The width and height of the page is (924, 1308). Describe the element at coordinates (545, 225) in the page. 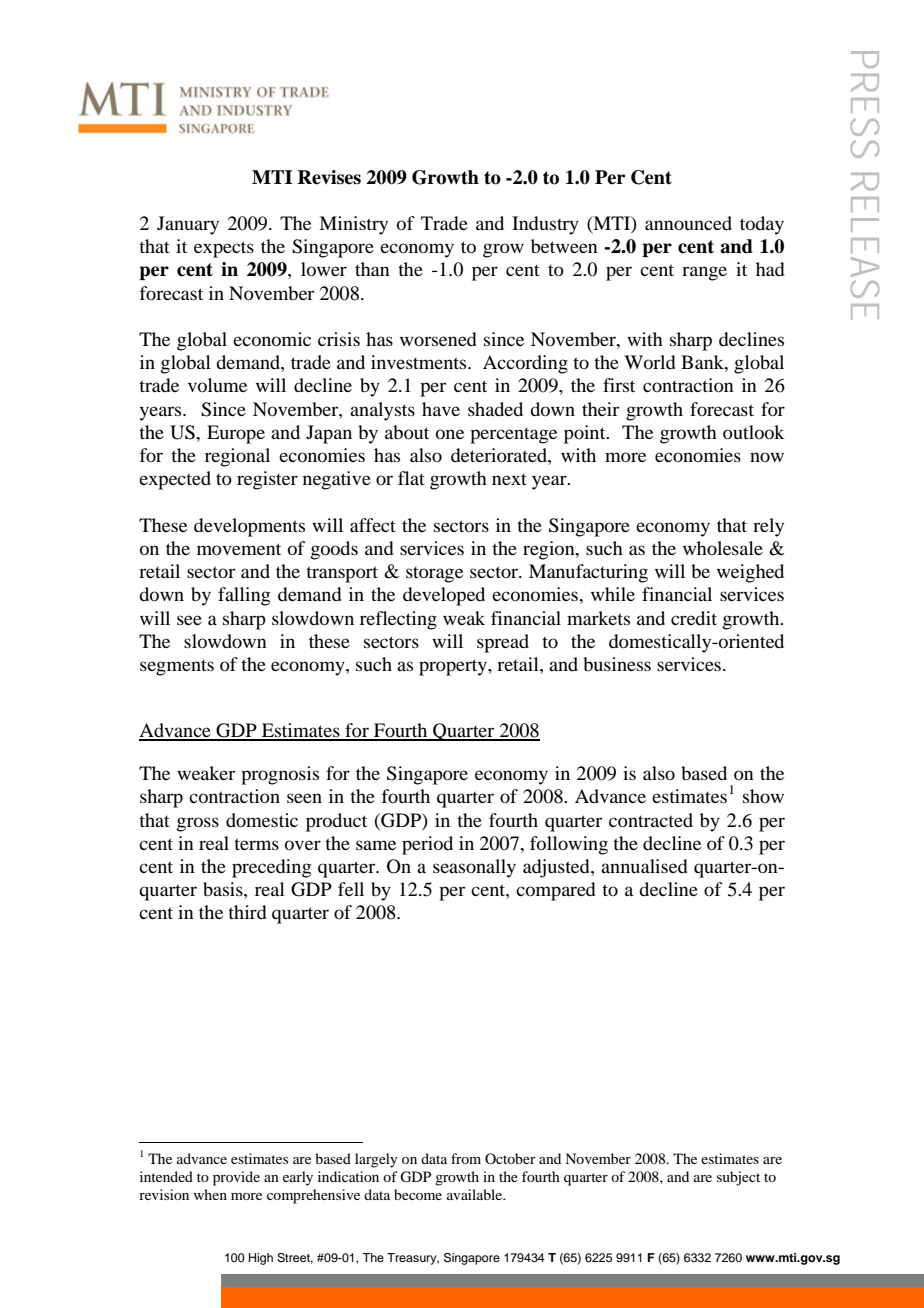

I see `Industry` at that location.
